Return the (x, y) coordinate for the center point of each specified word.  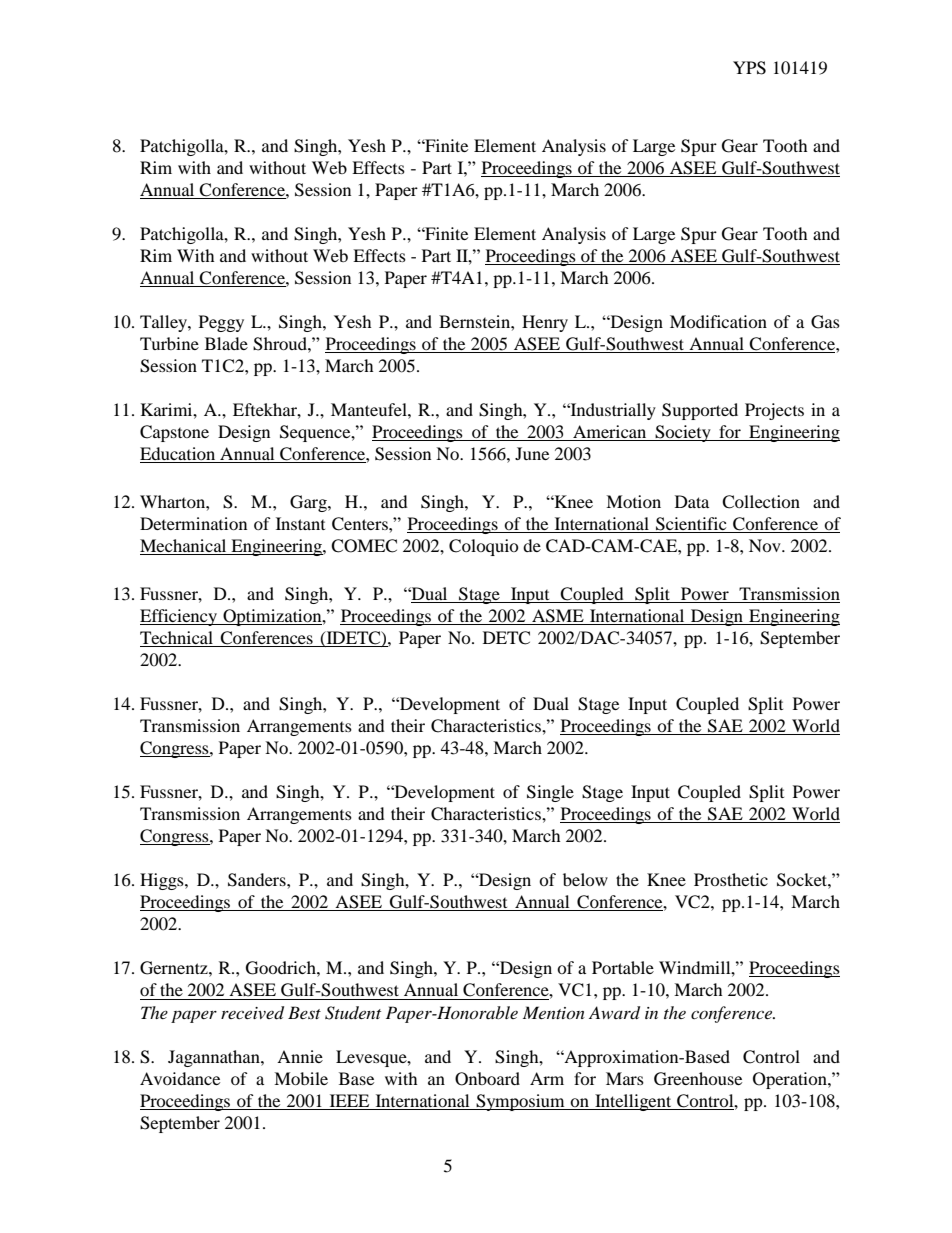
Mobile (301, 1078)
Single (550, 793)
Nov (766, 545)
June (532, 453)
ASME (558, 616)
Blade (226, 343)
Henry (545, 323)
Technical (176, 637)
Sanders (258, 880)
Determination (193, 523)
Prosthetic (731, 879)
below (585, 879)
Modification (718, 321)
